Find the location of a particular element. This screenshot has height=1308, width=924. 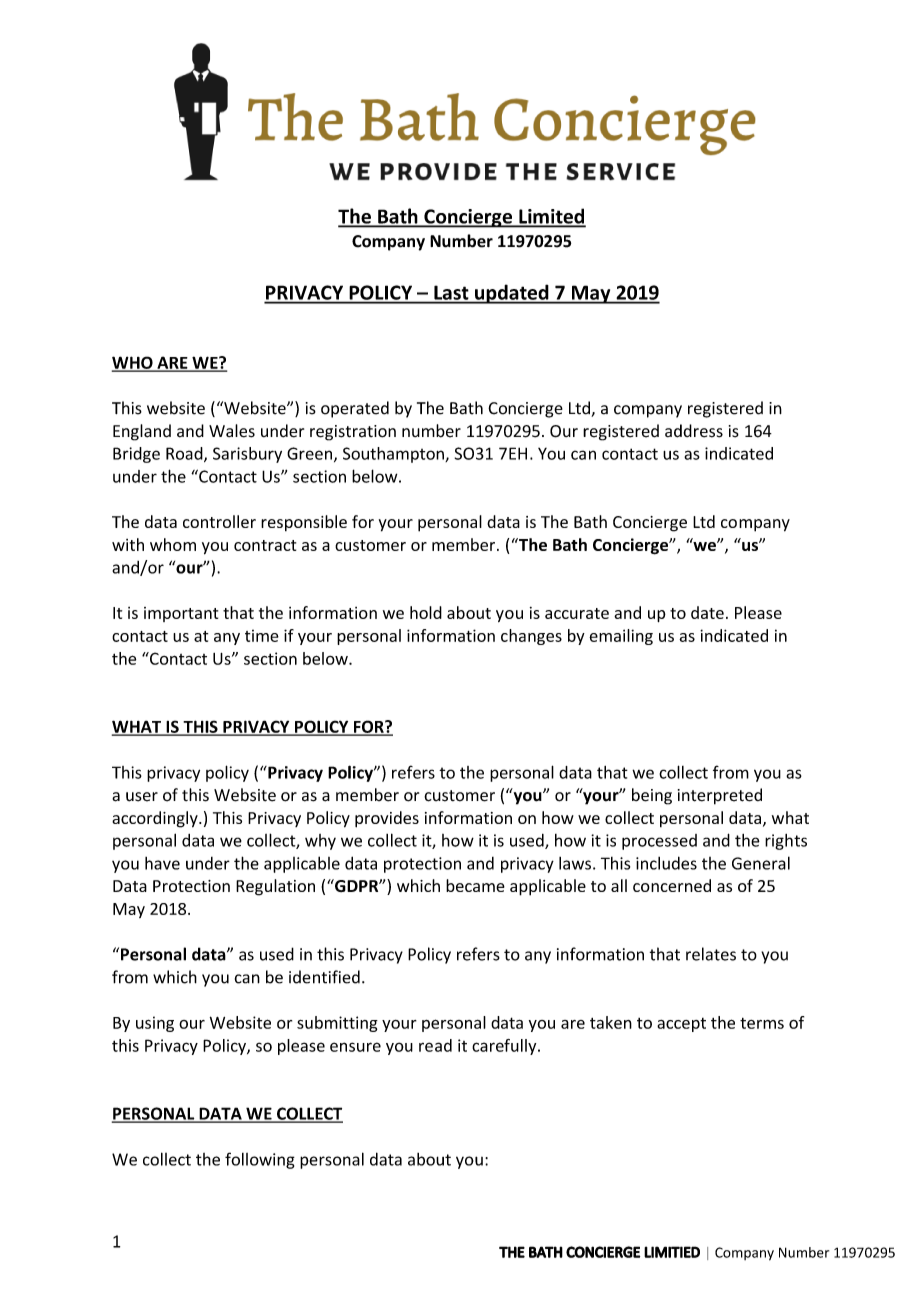

address is located at coordinates (694, 431).
